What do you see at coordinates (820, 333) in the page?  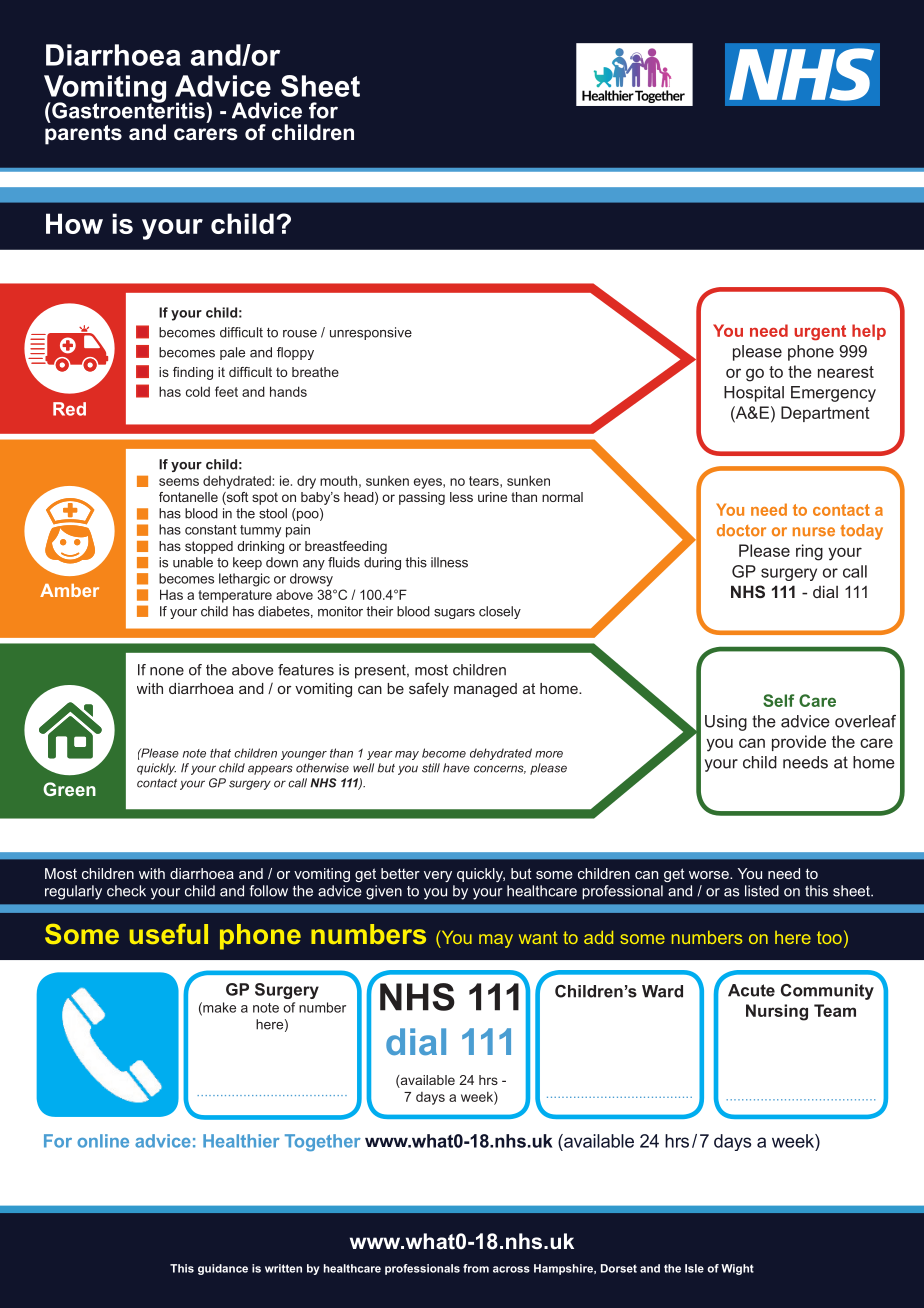 I see `urgent` at bounding box center [820, 333].
